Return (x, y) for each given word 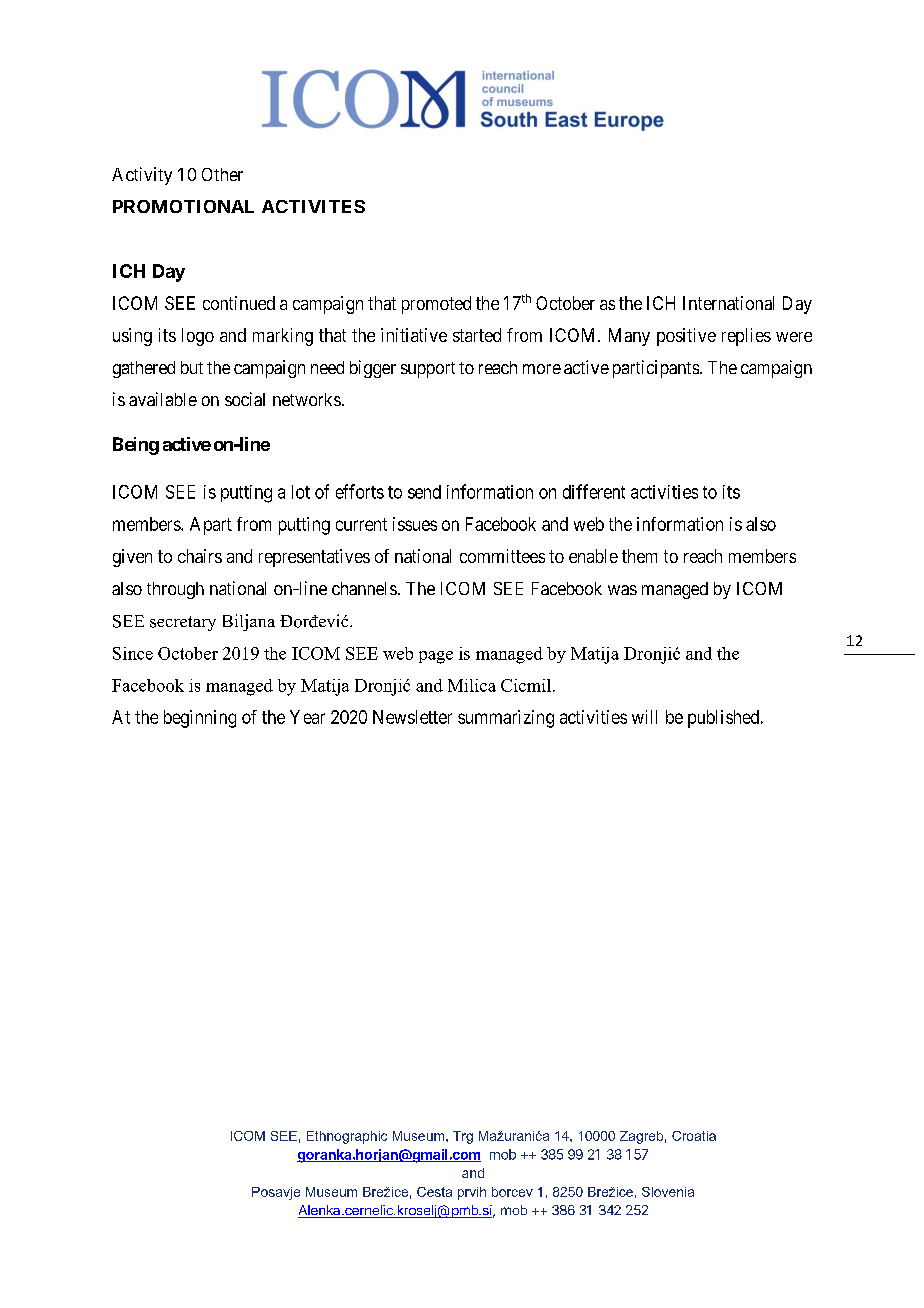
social (245, 399)
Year (307, 717)
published (725, 719)
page (436, 657)
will (644, 717)
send (424, 492)
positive (686, 337)
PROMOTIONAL (183, 206)
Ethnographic (347, 1137)
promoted (436, 305)
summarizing (506, 719)
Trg (463, 1137)
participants (656, 369)
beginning (200, 719)
